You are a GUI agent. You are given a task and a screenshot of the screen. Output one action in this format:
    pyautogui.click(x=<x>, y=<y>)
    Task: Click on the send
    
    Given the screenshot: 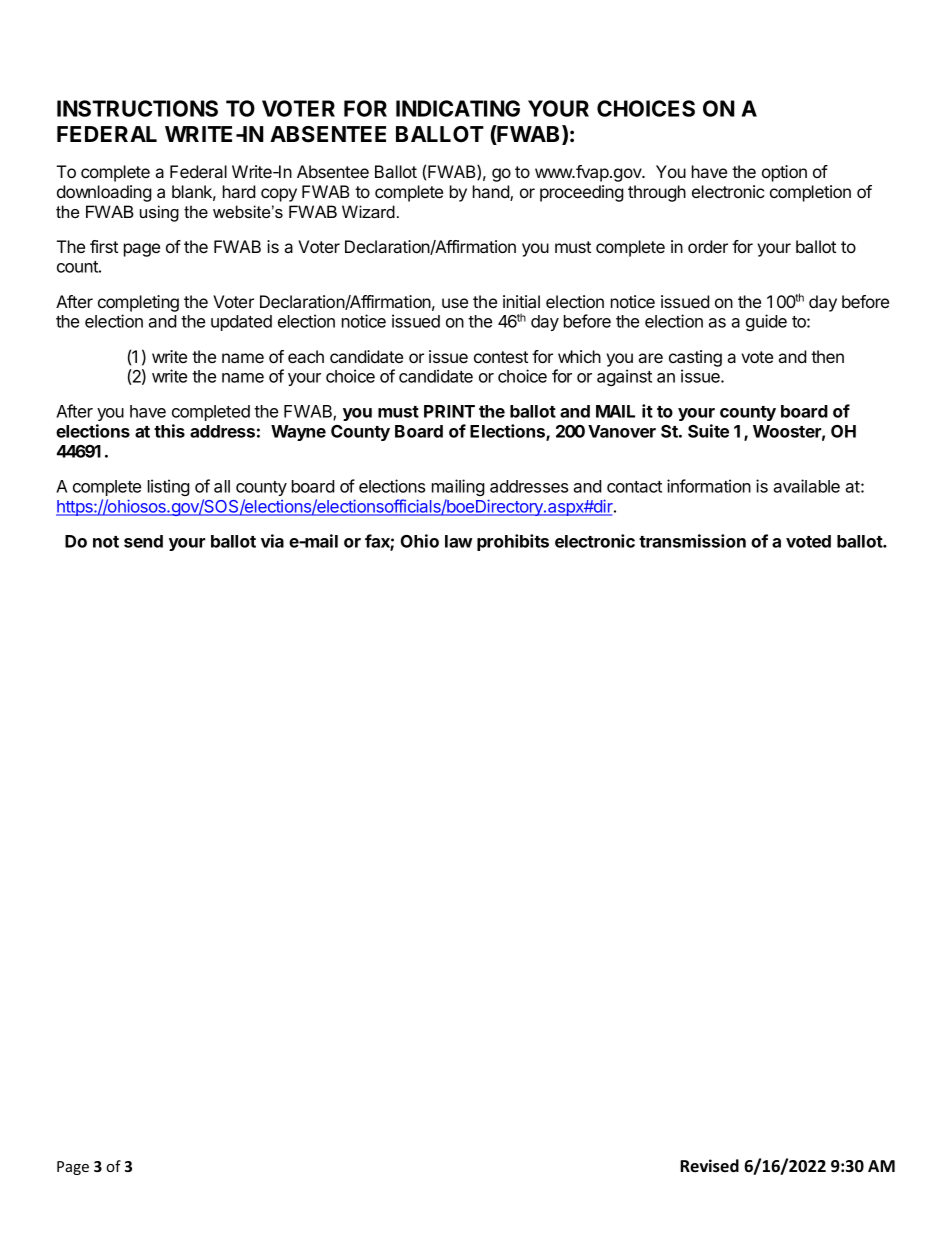 What is the action you would take?
    pyautogui.click(x=143, y=541)
